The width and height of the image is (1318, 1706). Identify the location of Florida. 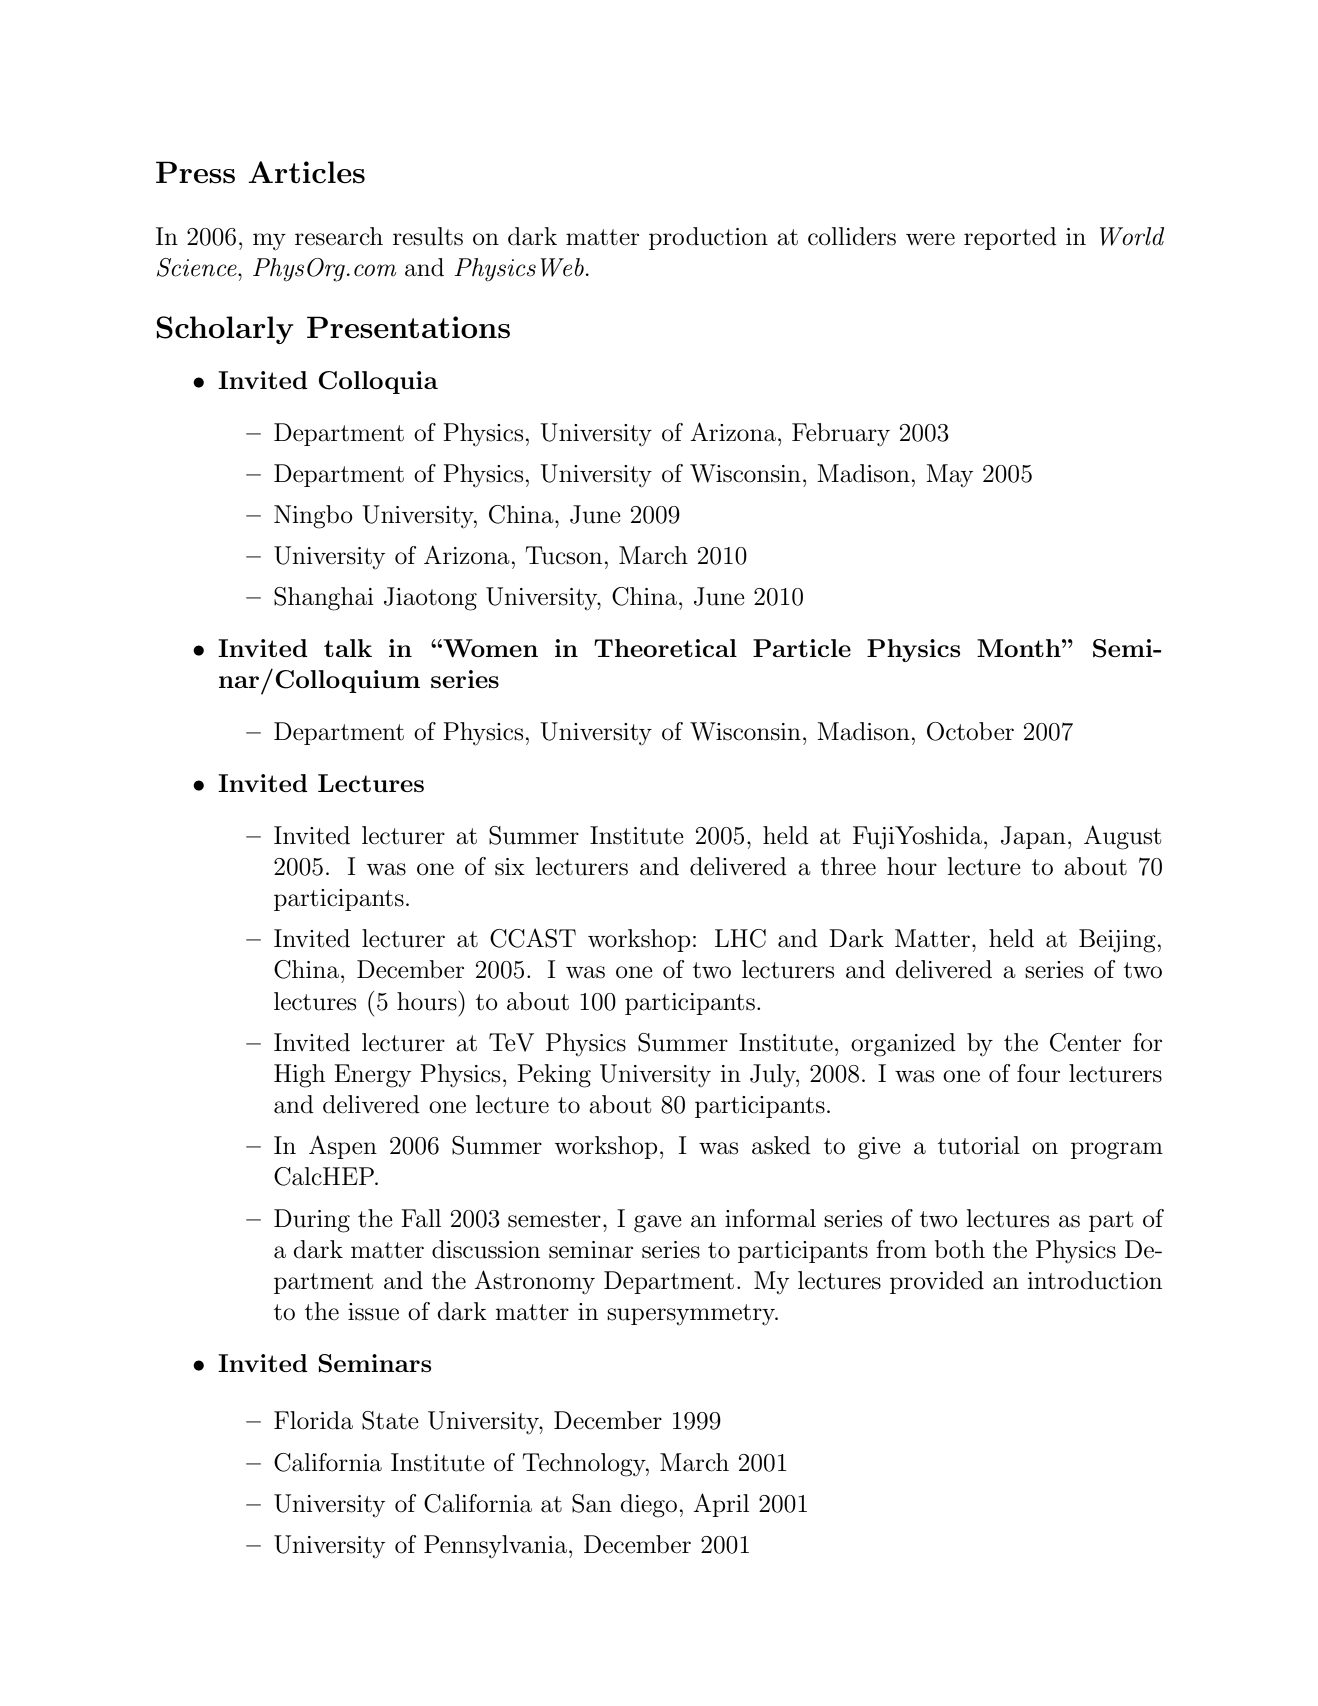
(313, 1420).
